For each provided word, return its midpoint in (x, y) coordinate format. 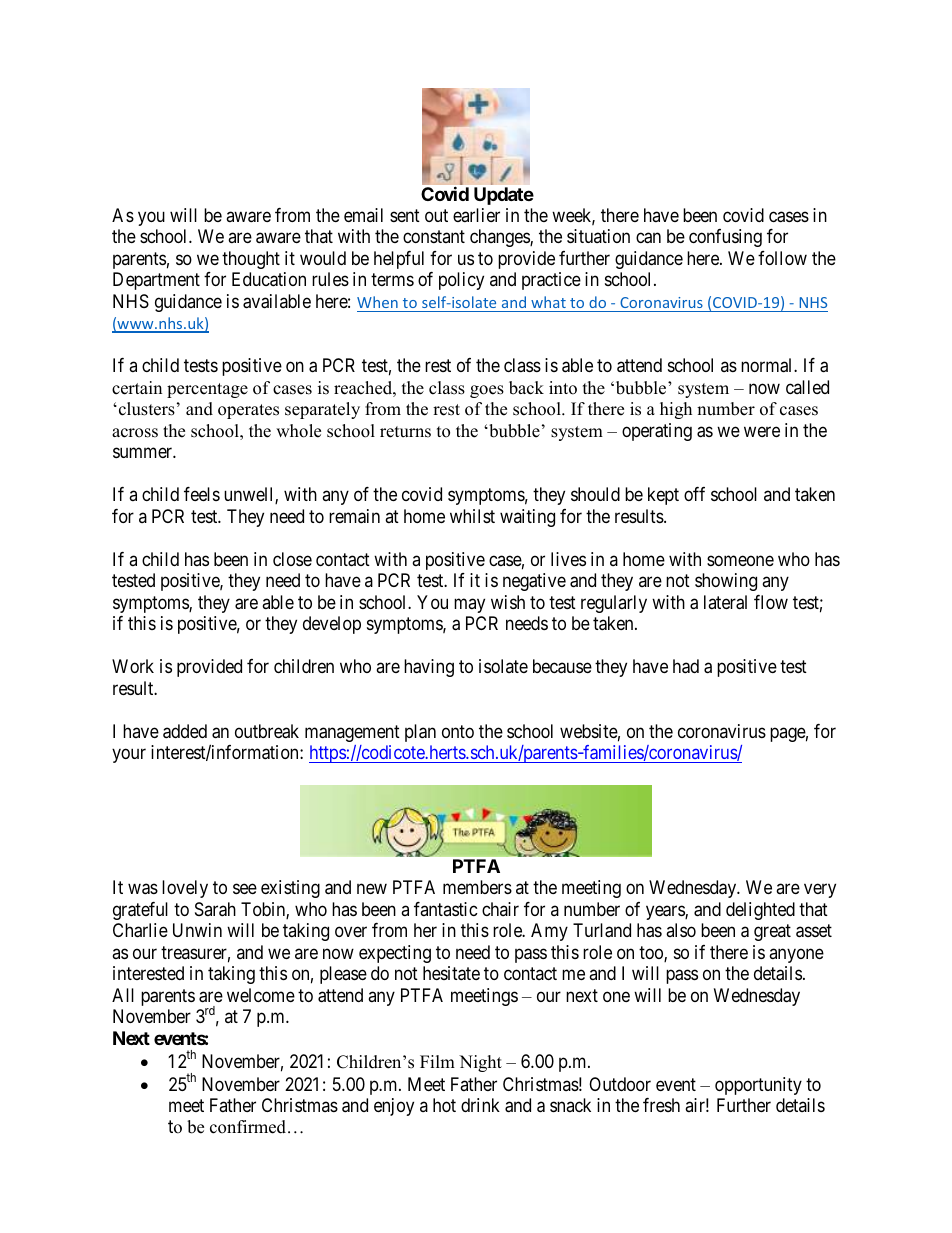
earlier (476, 215)
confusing (725, 238)
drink (480, 1105)
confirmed (249, 1127)
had (686, 666)
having (429, 668)
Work (133, 666)
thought (251, 260)
